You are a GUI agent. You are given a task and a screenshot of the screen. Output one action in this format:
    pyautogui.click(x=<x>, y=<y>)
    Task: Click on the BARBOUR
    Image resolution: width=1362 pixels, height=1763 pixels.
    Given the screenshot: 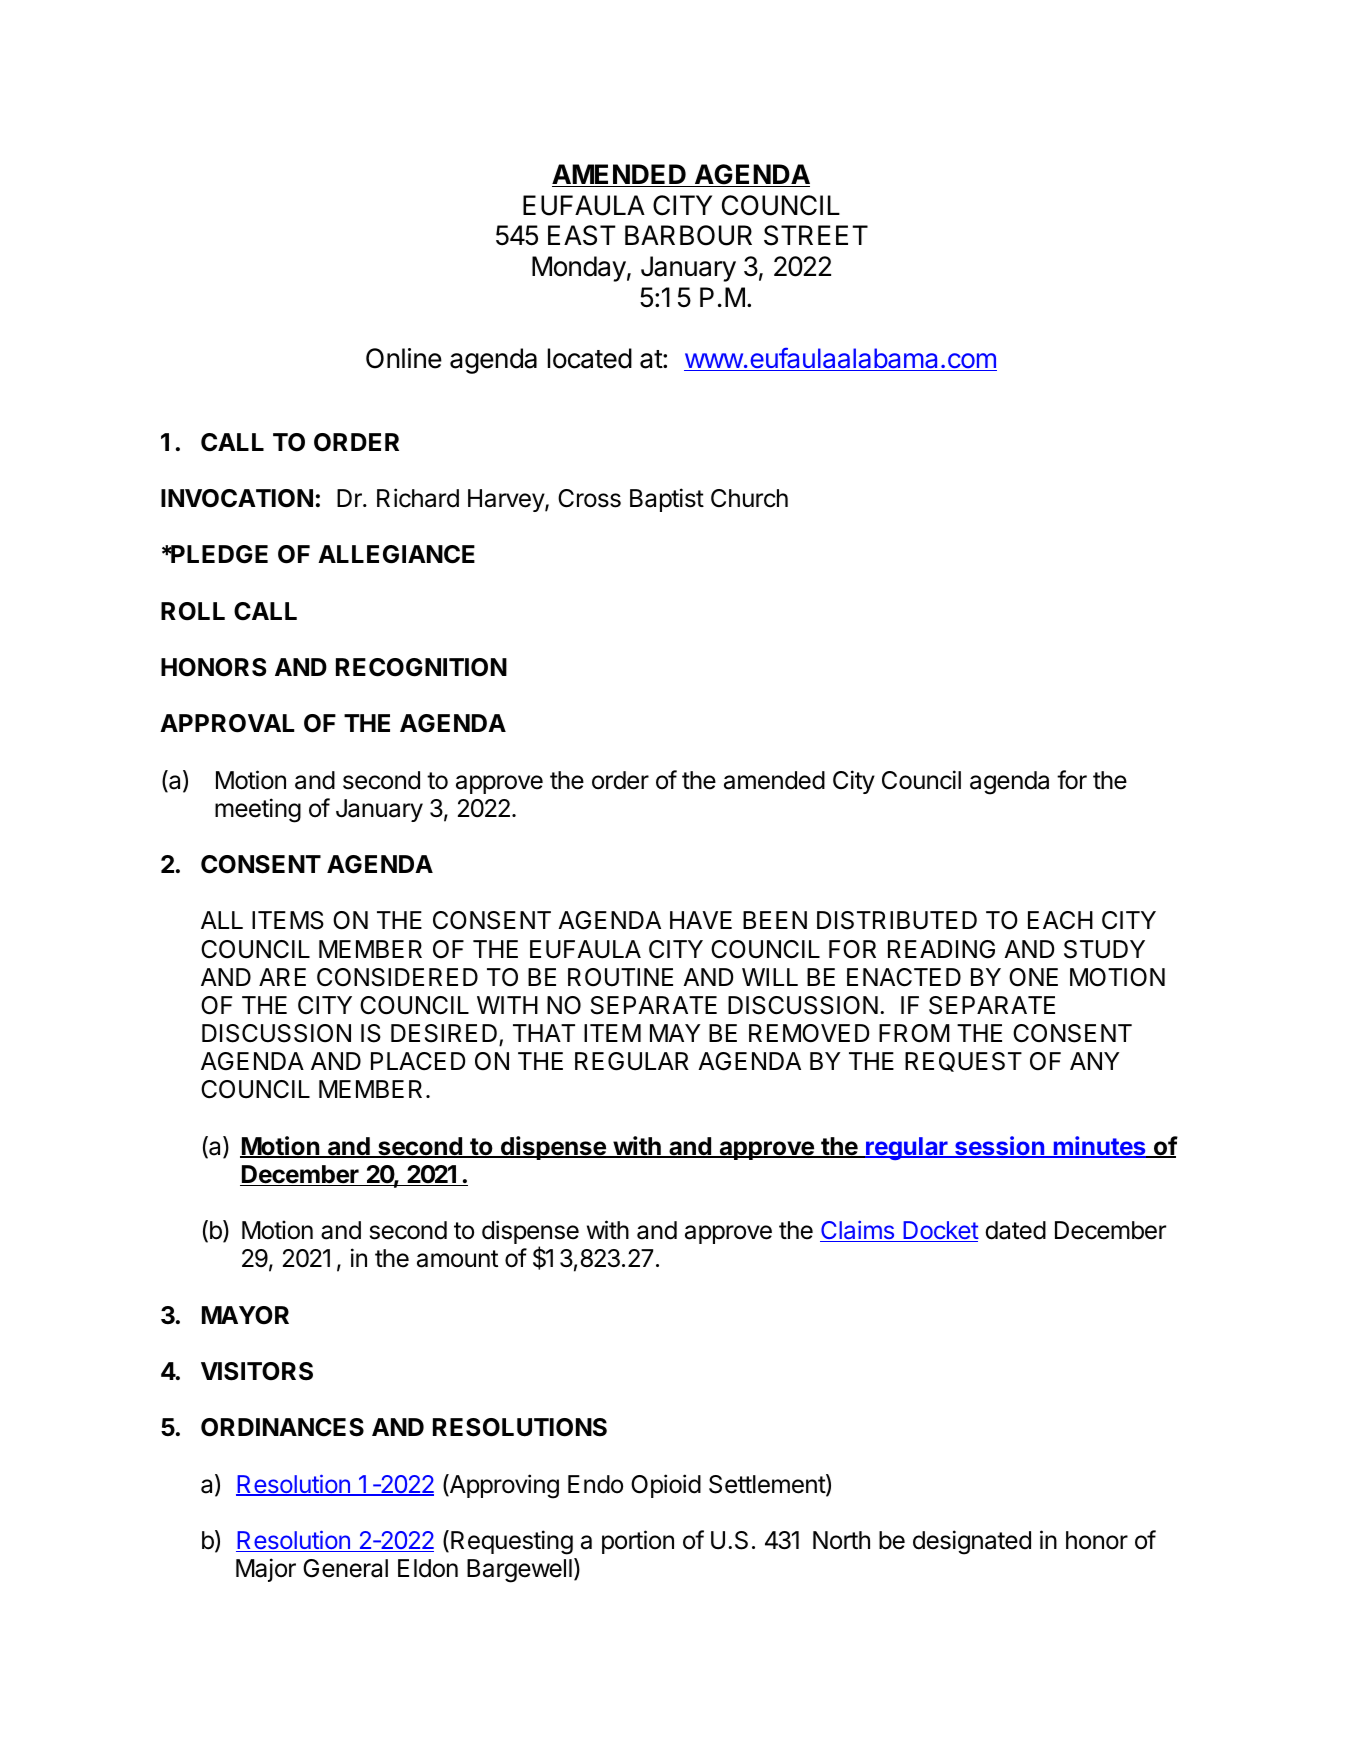 What is the action you would take?
    pyautogui.click(x=688, y=235)
